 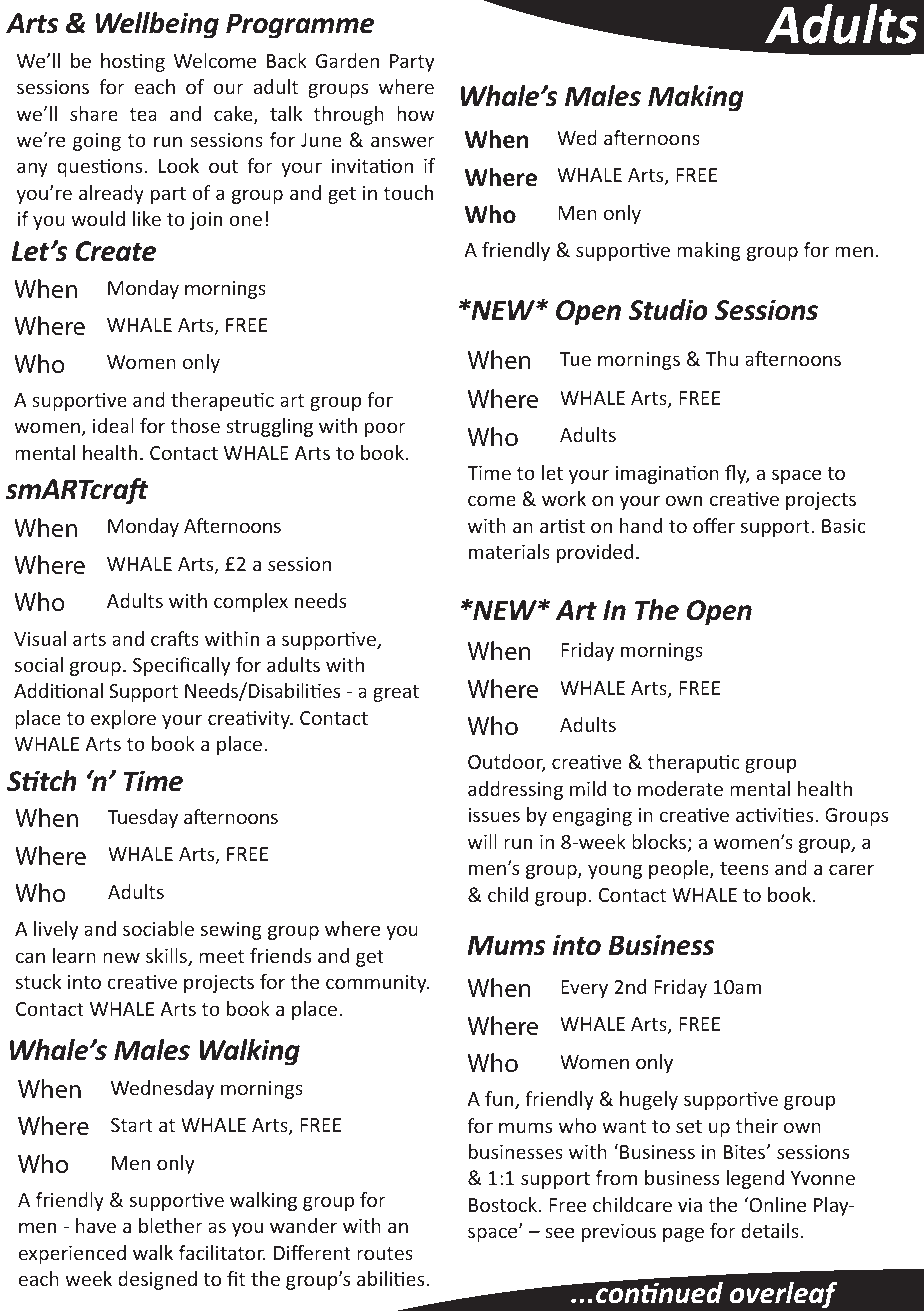 What do you see at coordinates (385, 1253) in the screenshot?
I see `routes` at bounding box center [385, 1253].
